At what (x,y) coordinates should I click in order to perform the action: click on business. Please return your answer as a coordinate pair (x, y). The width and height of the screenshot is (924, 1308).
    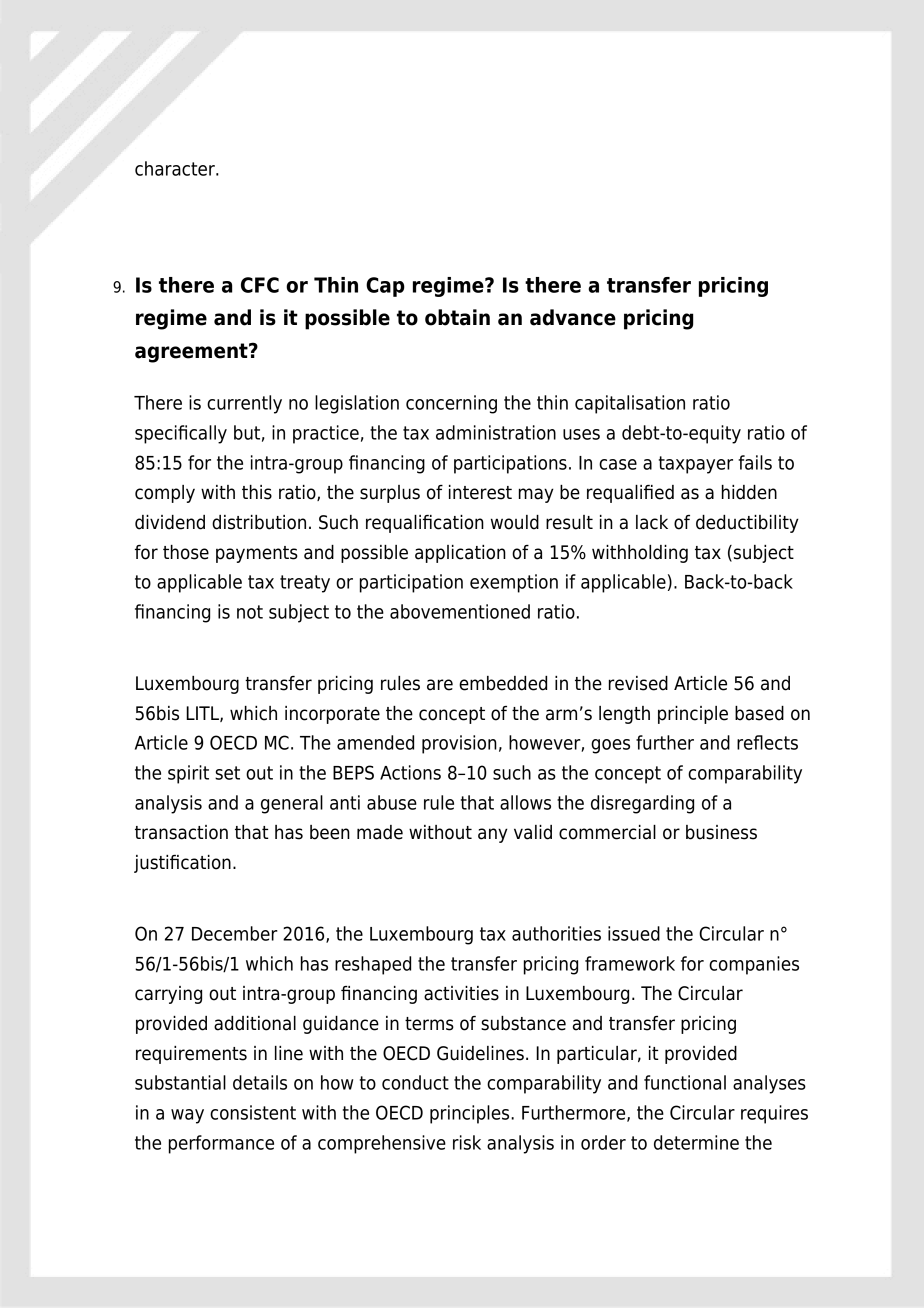
    Looking at the image, I should click on (721, 832).
